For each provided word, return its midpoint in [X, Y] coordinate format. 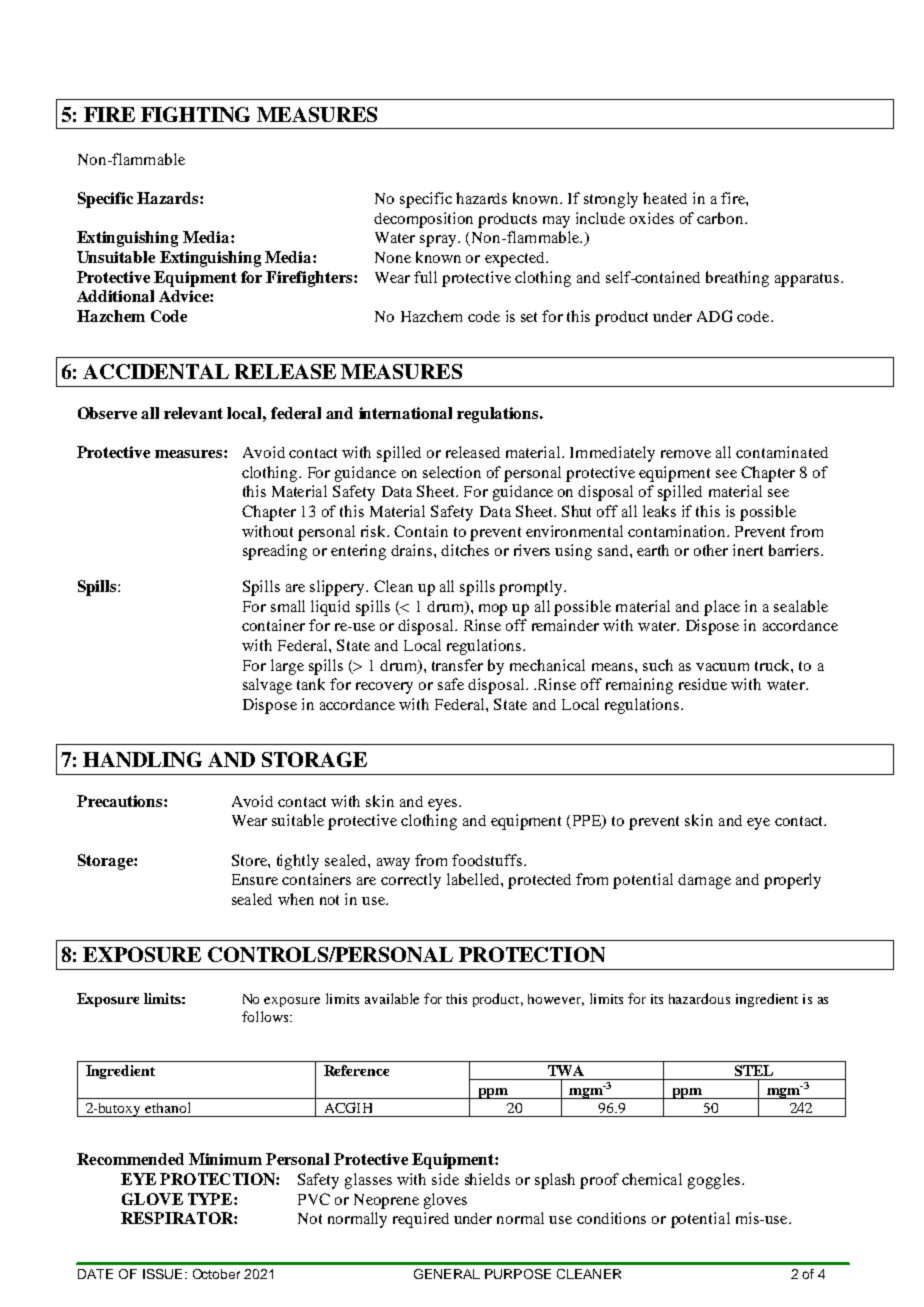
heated [665, 198]
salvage [267, 686]
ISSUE [162, 1274]
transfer [457, 665]
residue [703, 684]
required [421, 1220]
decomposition [423, 220]
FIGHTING [195, 114]
